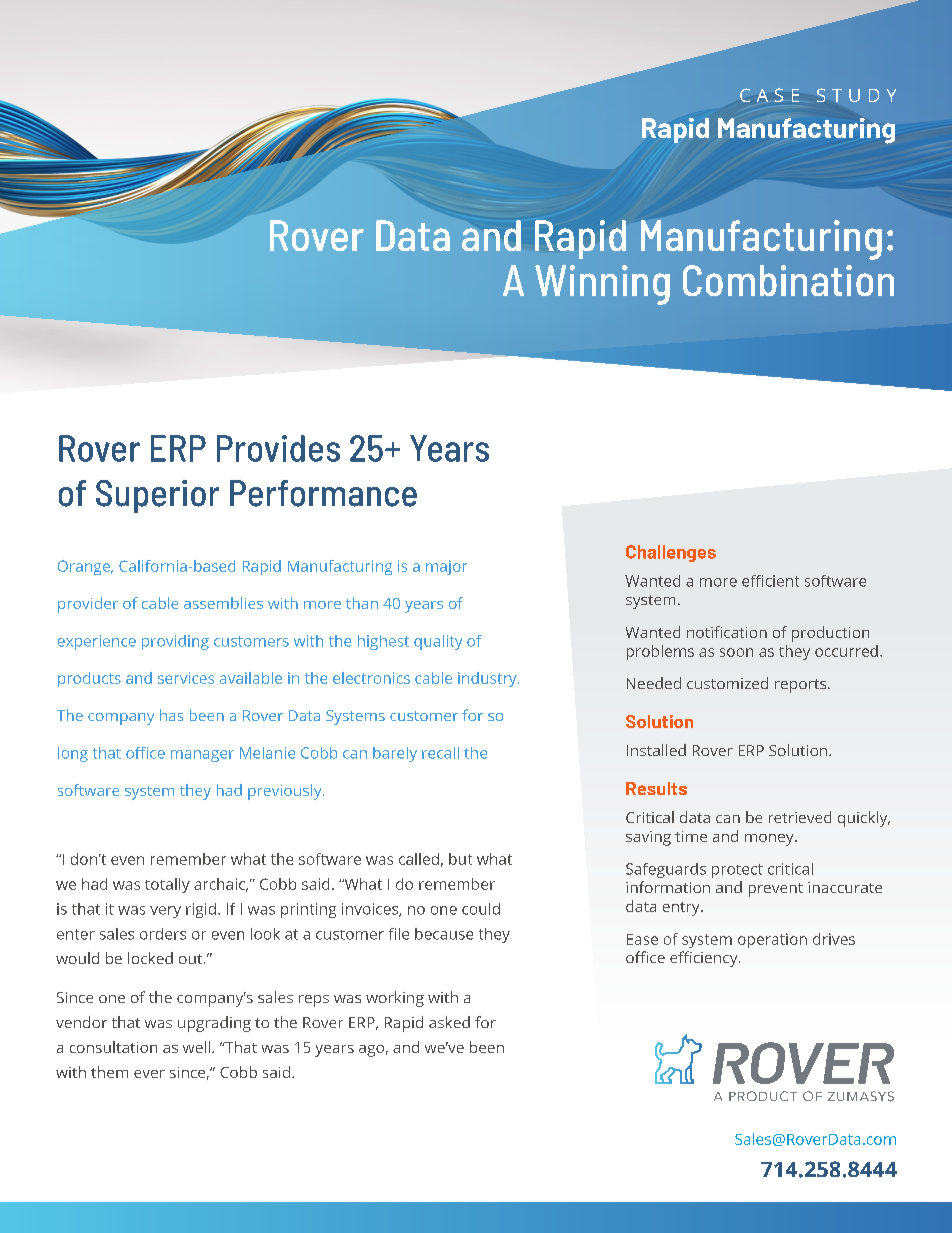 Image resolution: width=952 pixels, height=1233 pixels. What do you see at coordinates (705, 959) in the image?
I see `efficiency` at bounding box center [705, 959].
